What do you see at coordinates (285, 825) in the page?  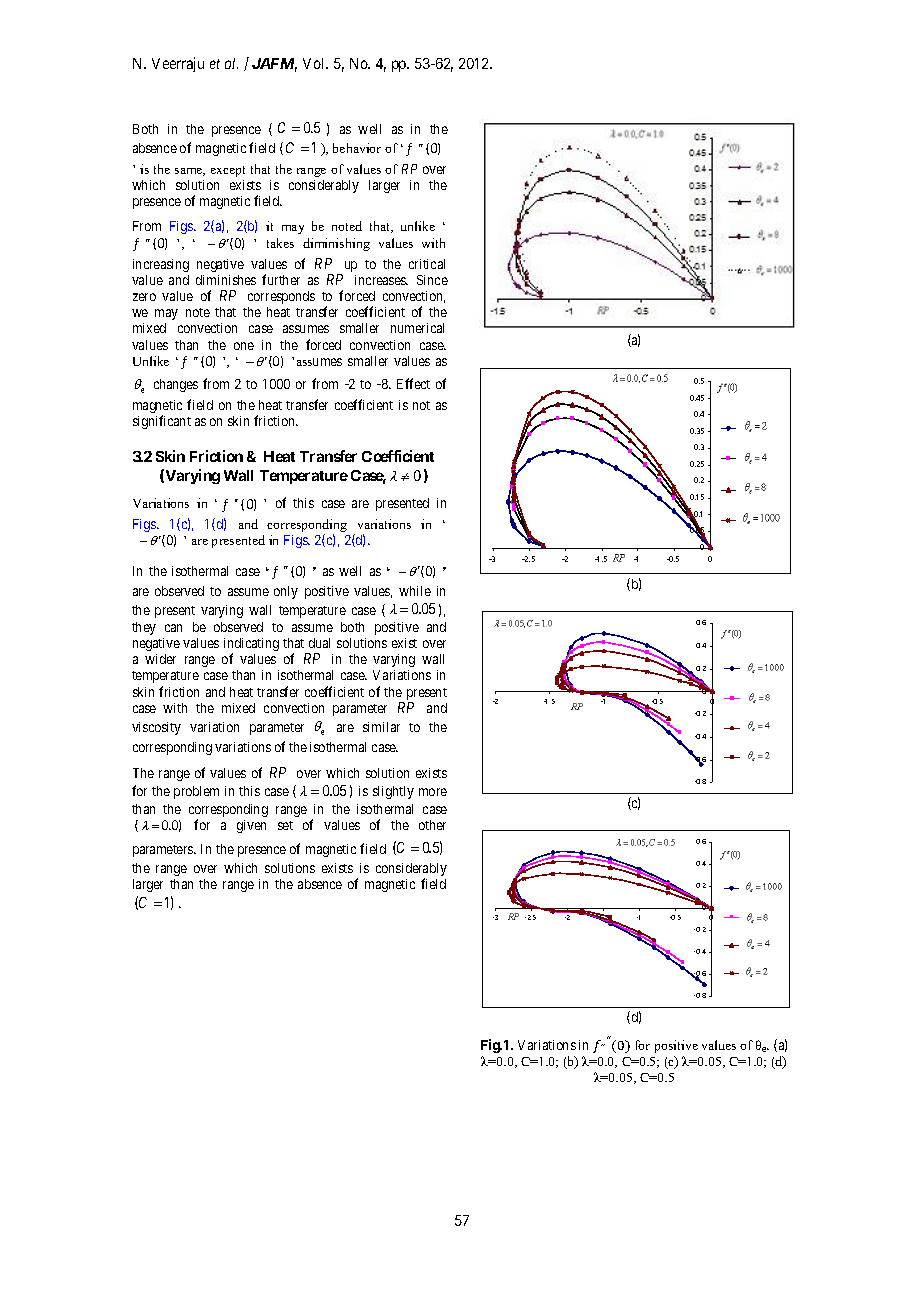 I see `set` at bounding box center [285, 825].
